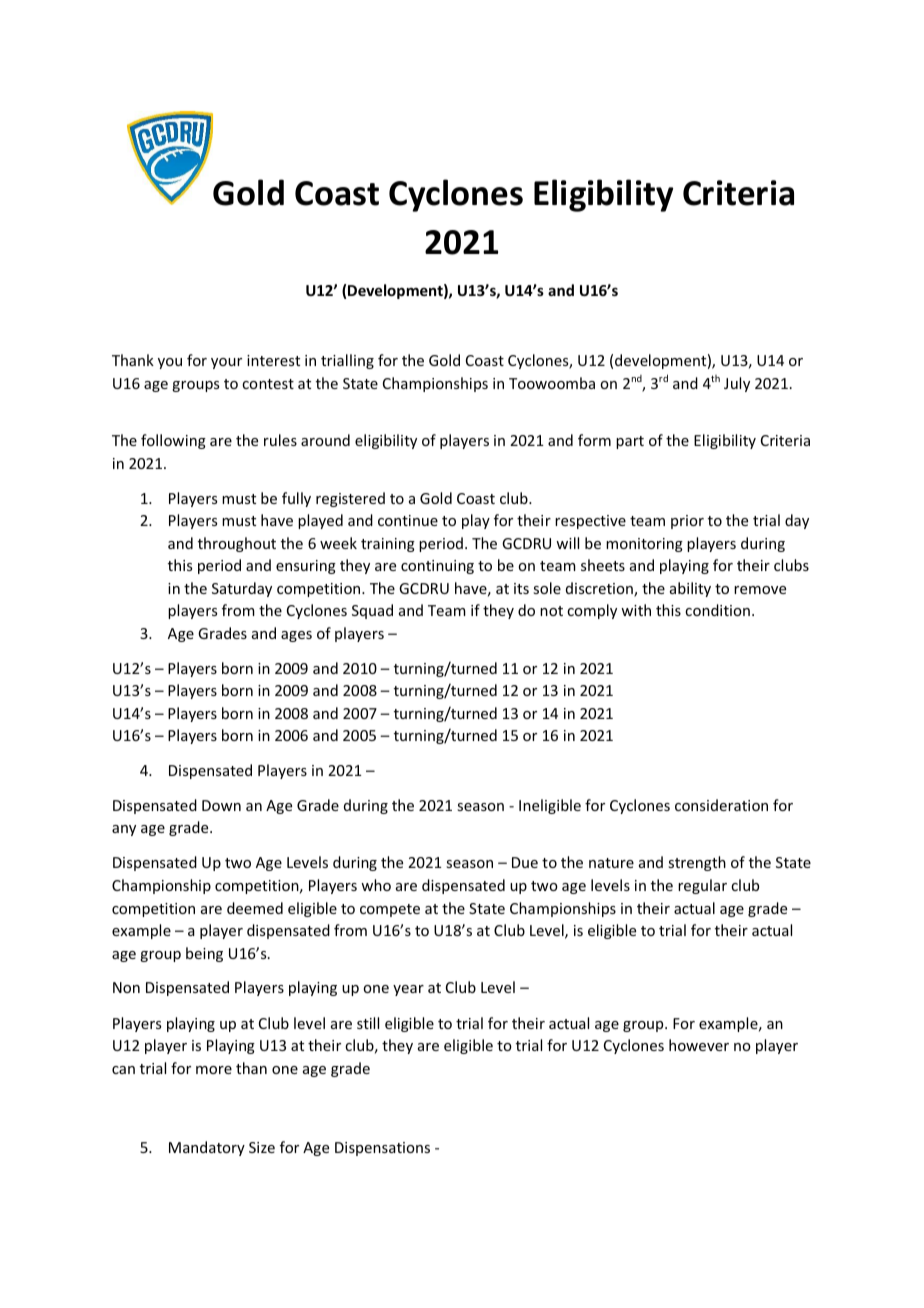  What do you see at coordinates (242, 589) in the screenshot?
I see `Saturday` at bounding box center [242, 589].
